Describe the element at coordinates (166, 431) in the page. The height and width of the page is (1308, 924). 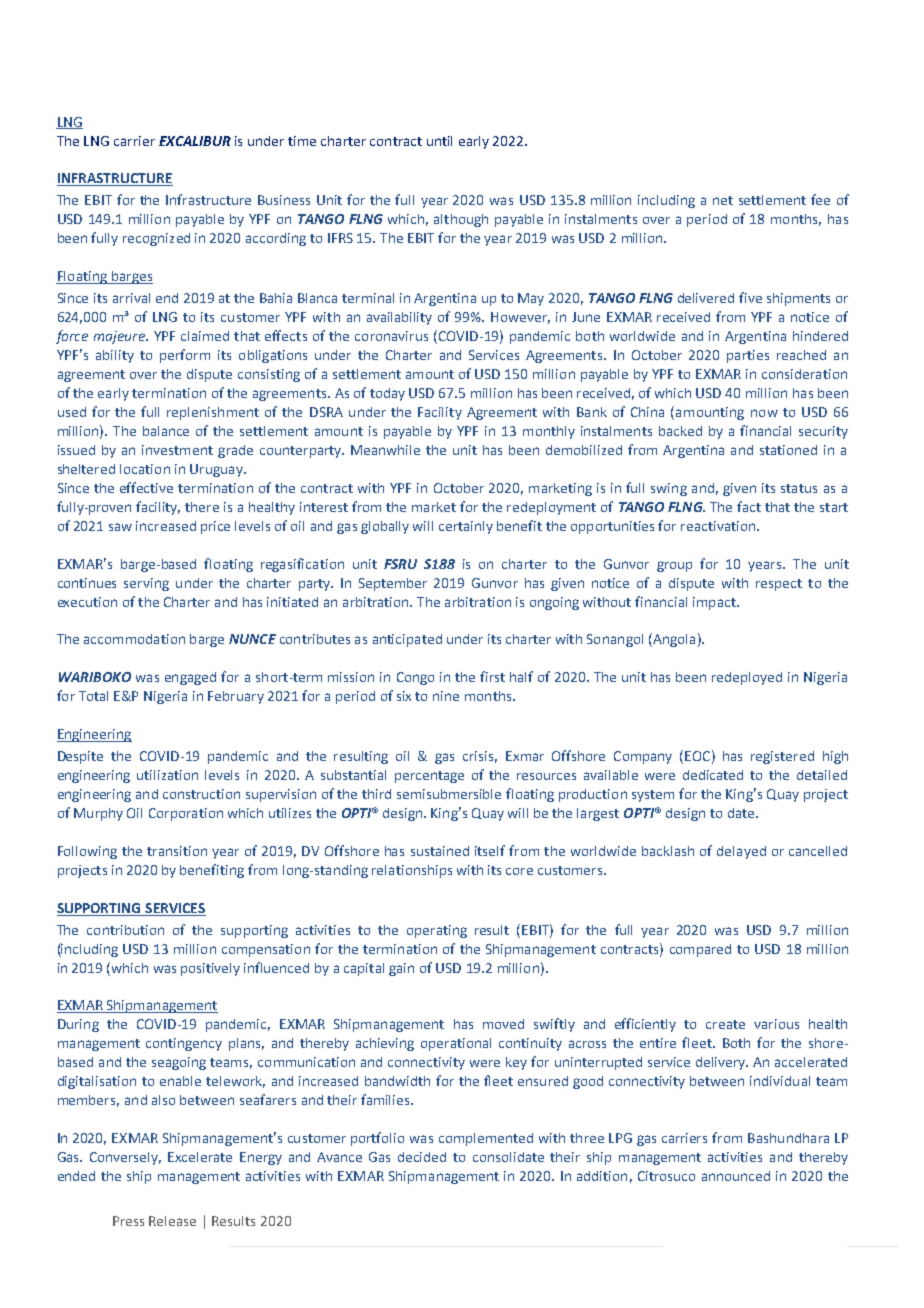
I see `balance` at that location.
